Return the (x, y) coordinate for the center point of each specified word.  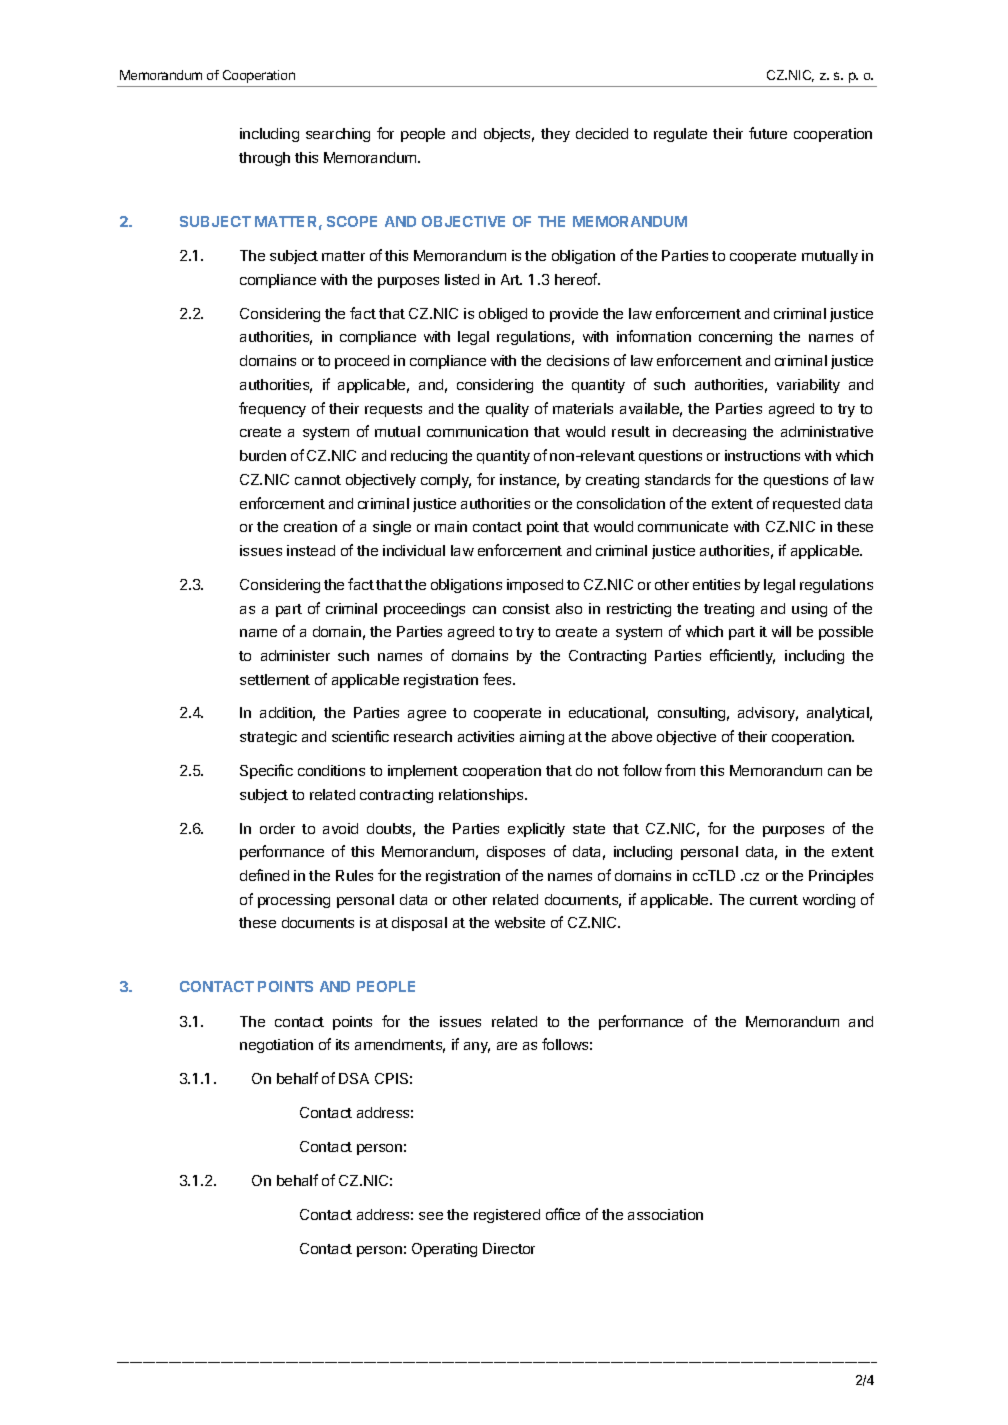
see (431, 1216)
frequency (272, 409)
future (768, 133)
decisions (578, 360)
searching (338, 135)
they (555, 135)
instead (311, 550)
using (809, 610)
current (774, 900)
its (342, 1044)
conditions (331, 770)
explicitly (536, 830)
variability (808, 386)
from (680, 770)
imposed (535, 586)
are (507, 1046)
